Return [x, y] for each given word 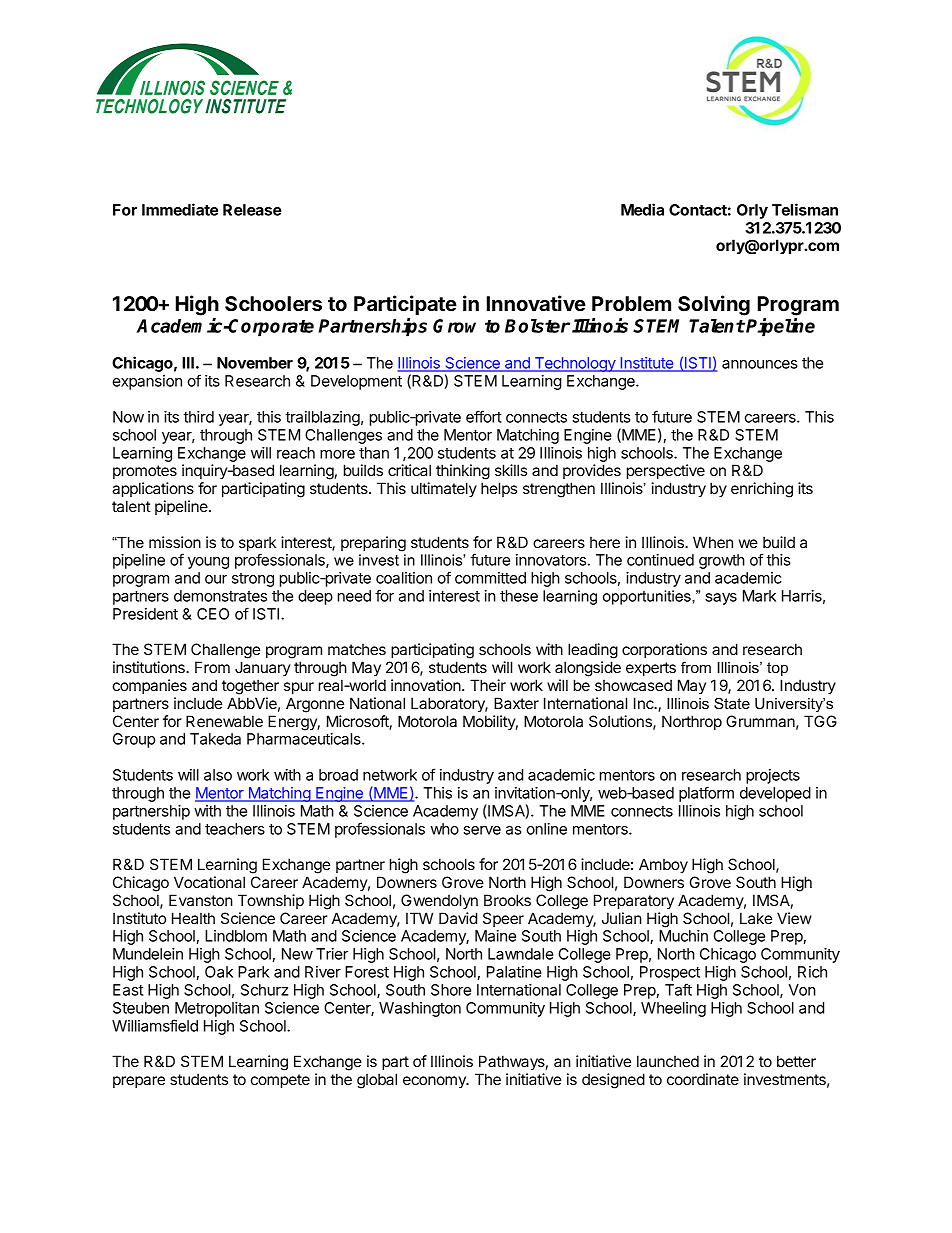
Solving [714, 305]
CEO [213, 614]
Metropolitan [217, 1009]
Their [488, 685]
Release [252, 210]
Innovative [536, 303]
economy [435, 1082]
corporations [664, 650]
